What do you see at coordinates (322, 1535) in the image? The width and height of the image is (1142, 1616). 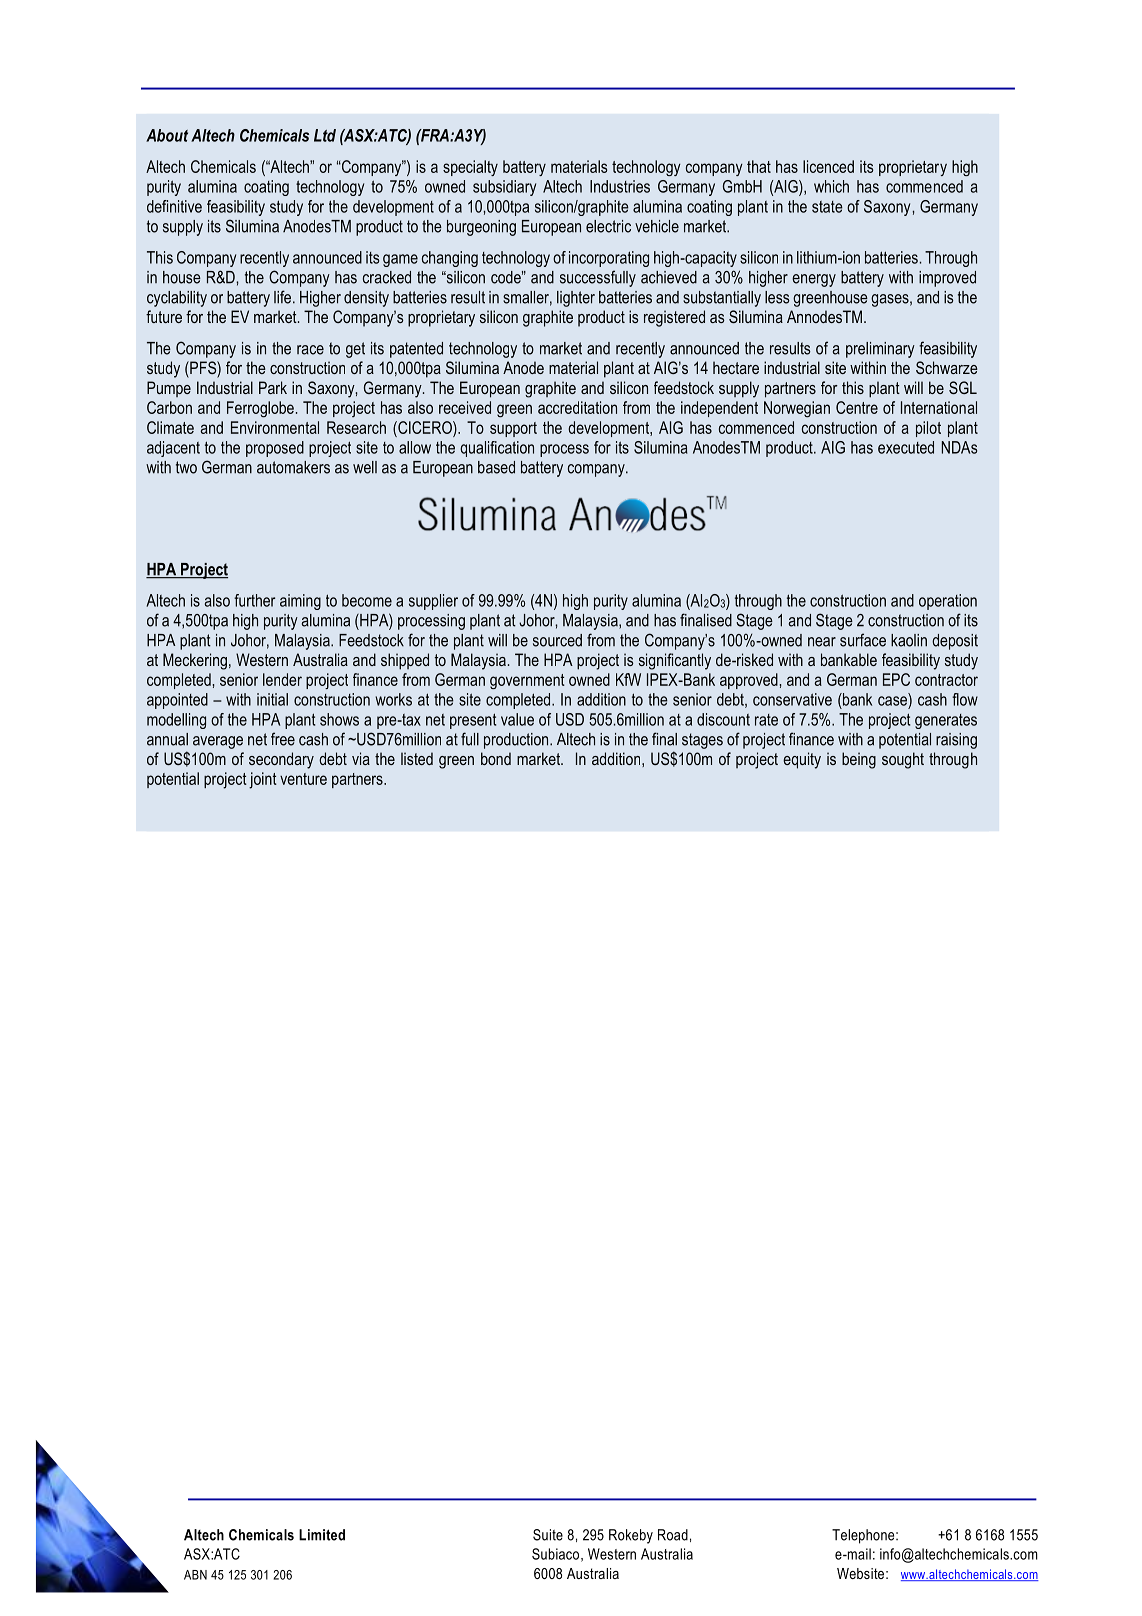 I see `Limited` at bounding box center [322, 1535].
